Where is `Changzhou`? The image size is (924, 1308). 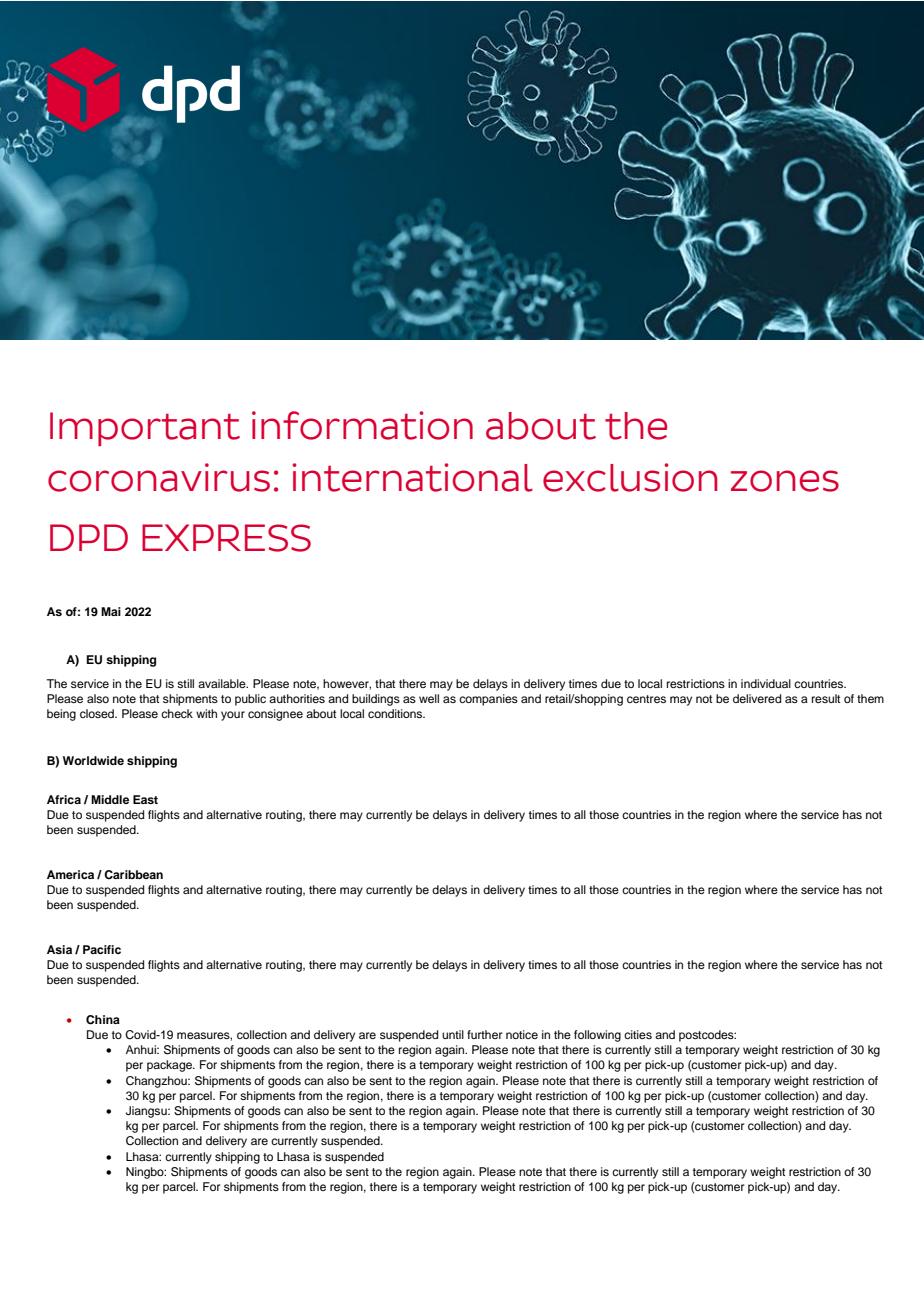
Changzhou is located at coordinates (157, 1082).
